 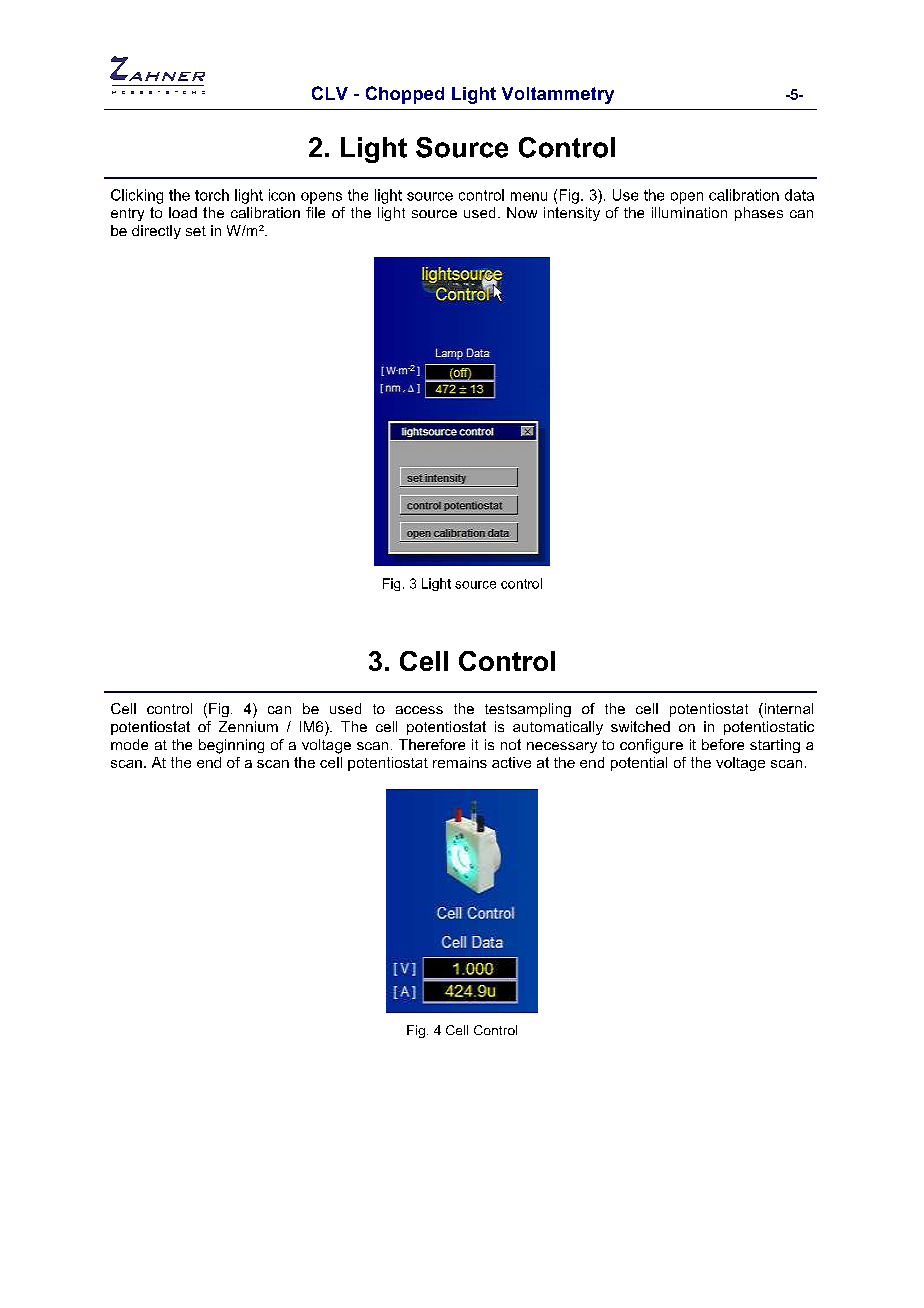 I want to click on access, so click(x=419, y=710).
